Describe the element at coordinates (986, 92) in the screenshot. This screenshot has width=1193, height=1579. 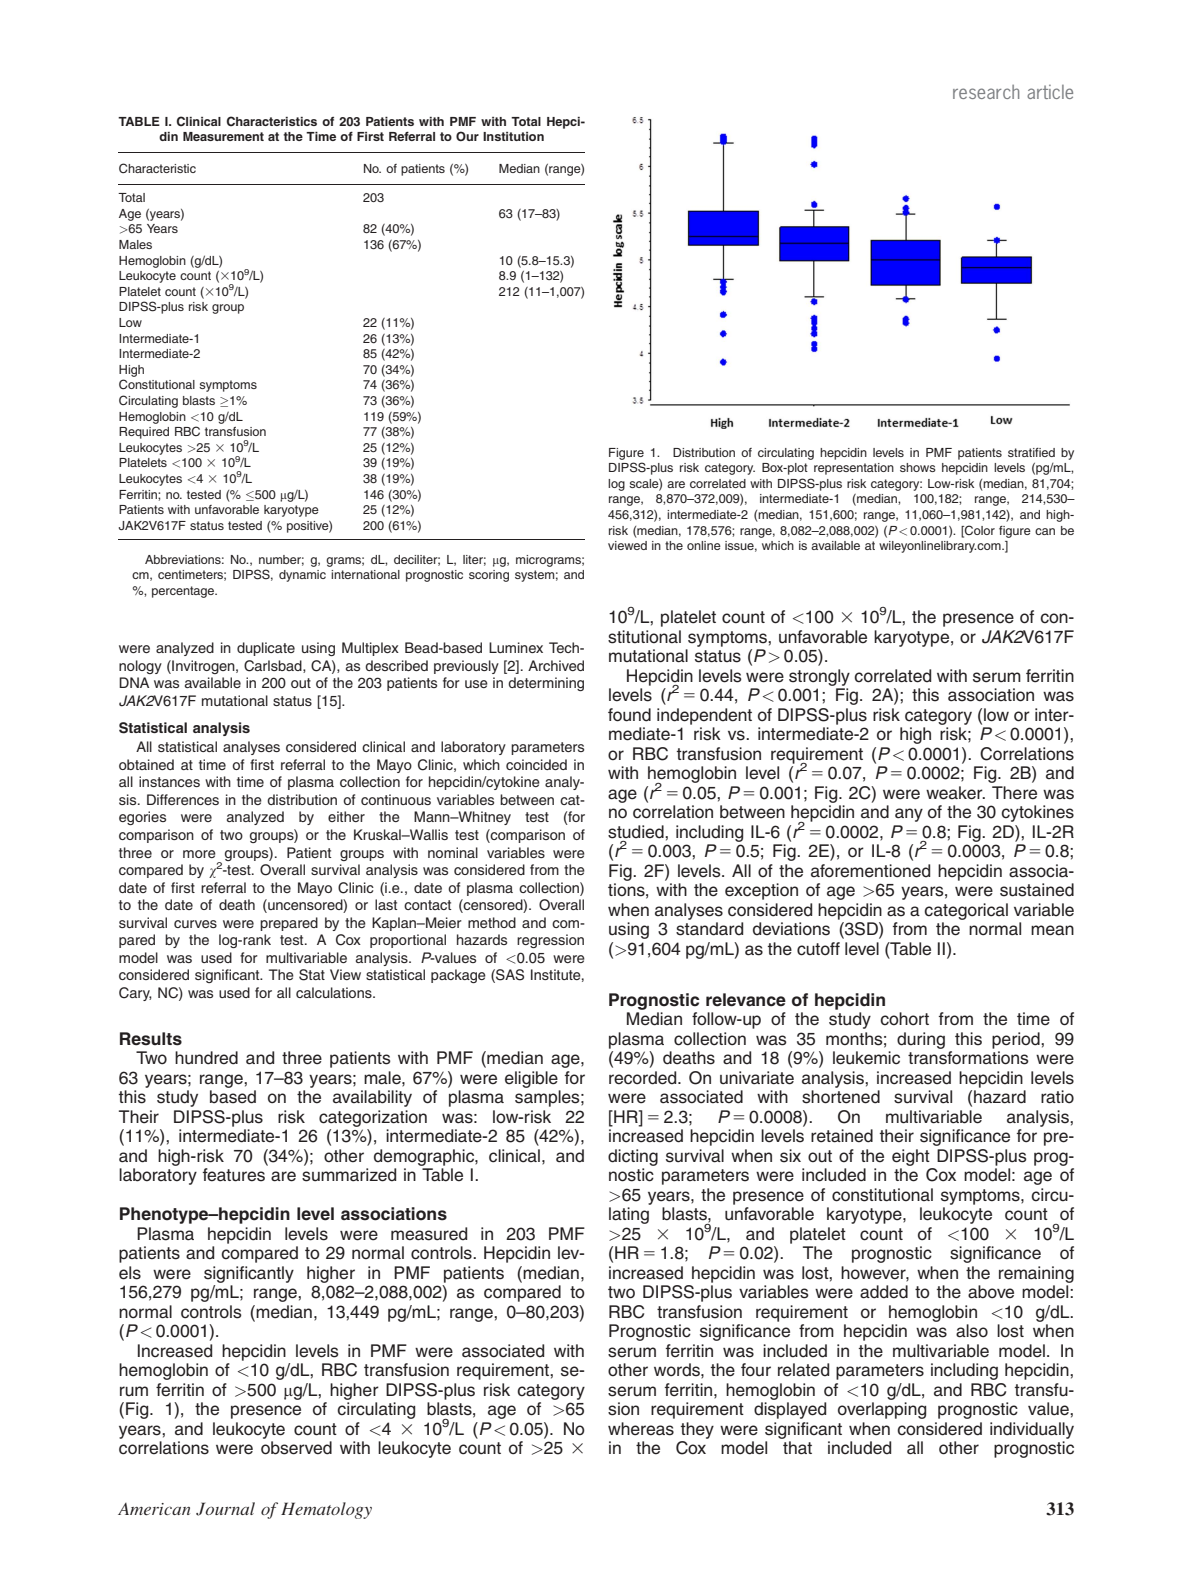
I see `research` at that location.
